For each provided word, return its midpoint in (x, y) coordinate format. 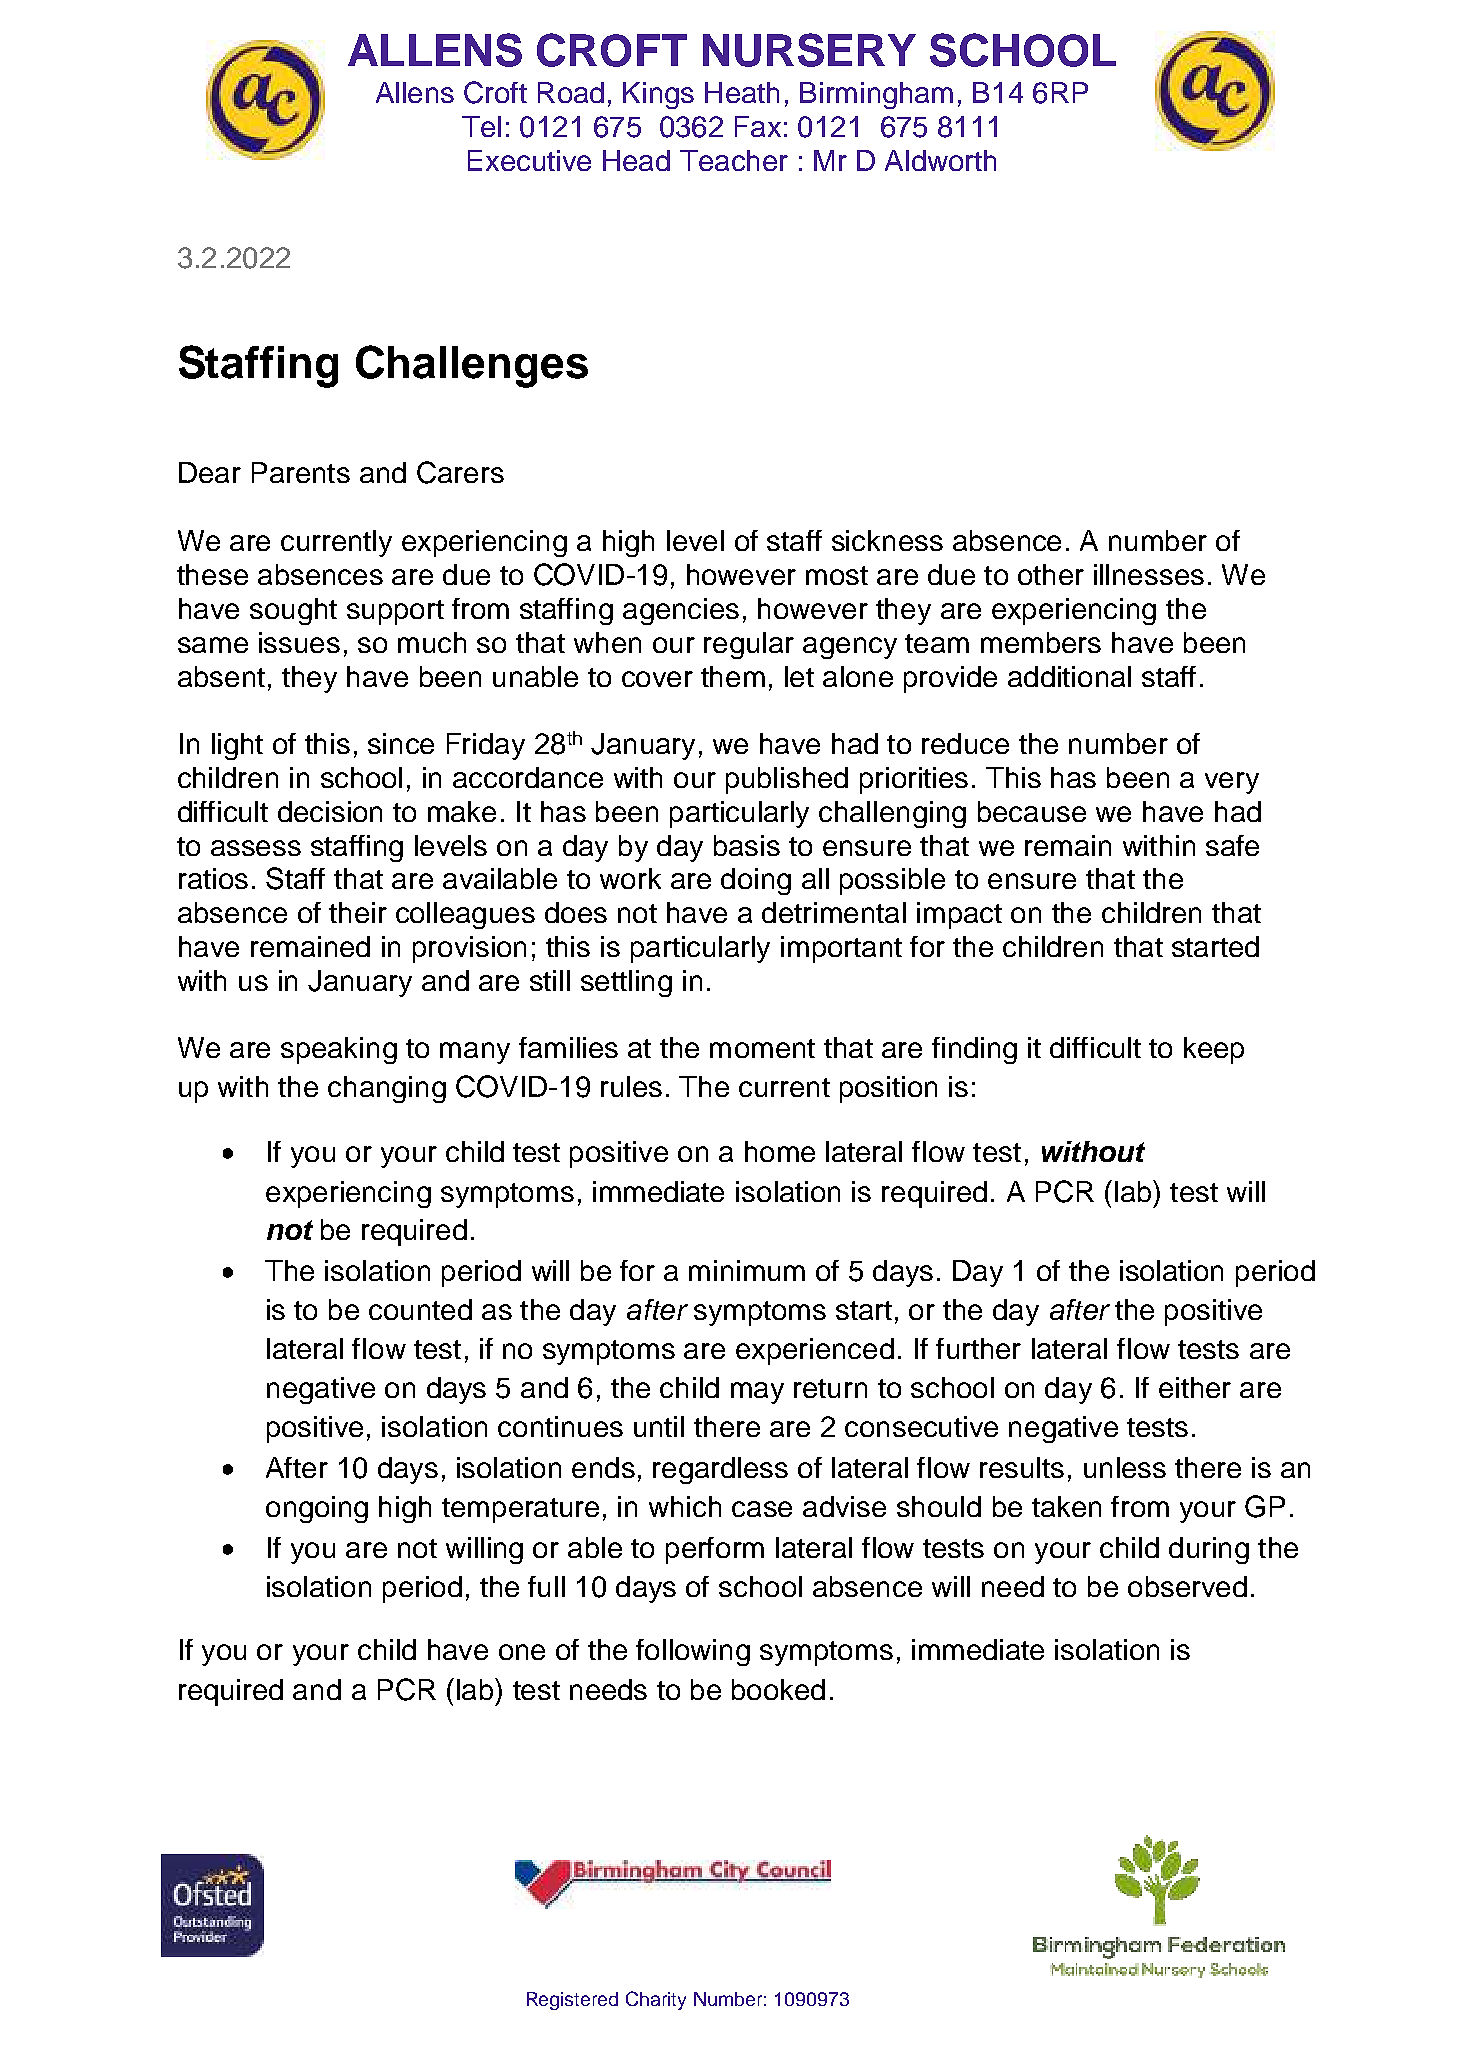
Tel (481, 126)
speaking (339, 1050)
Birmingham (876, 95)
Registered (572, 2001)
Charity (656, 2000)
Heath (742, 92)
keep (1214, 1050)
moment (762, 1048)
